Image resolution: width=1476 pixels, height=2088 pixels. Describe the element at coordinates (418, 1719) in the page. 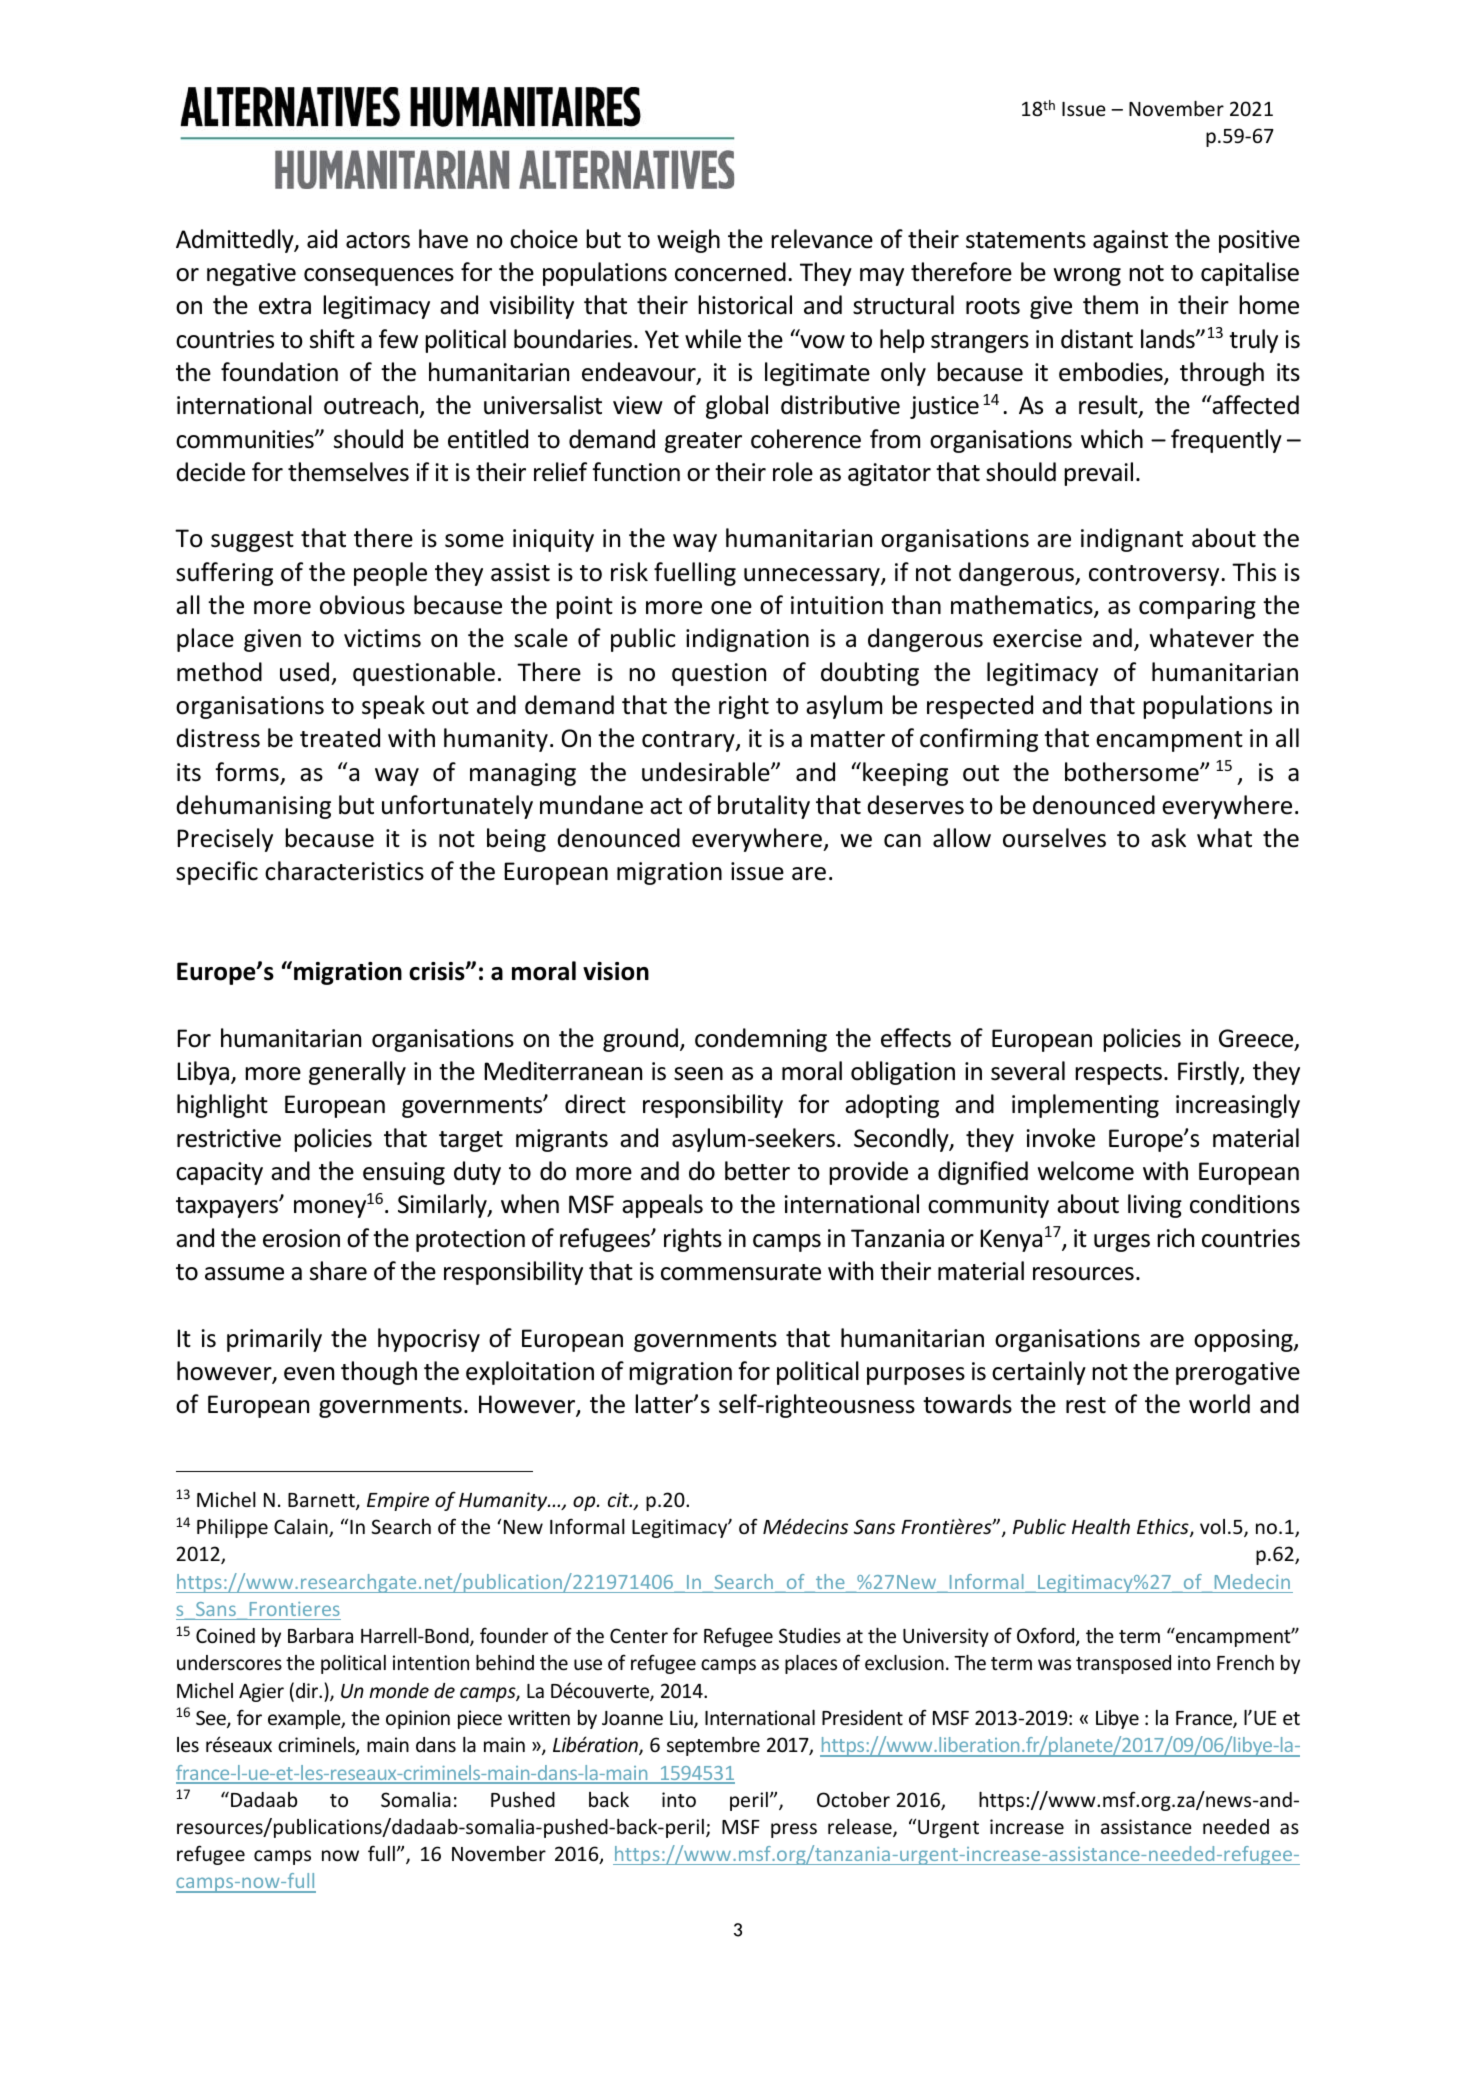

I see `opinion` at that location.
